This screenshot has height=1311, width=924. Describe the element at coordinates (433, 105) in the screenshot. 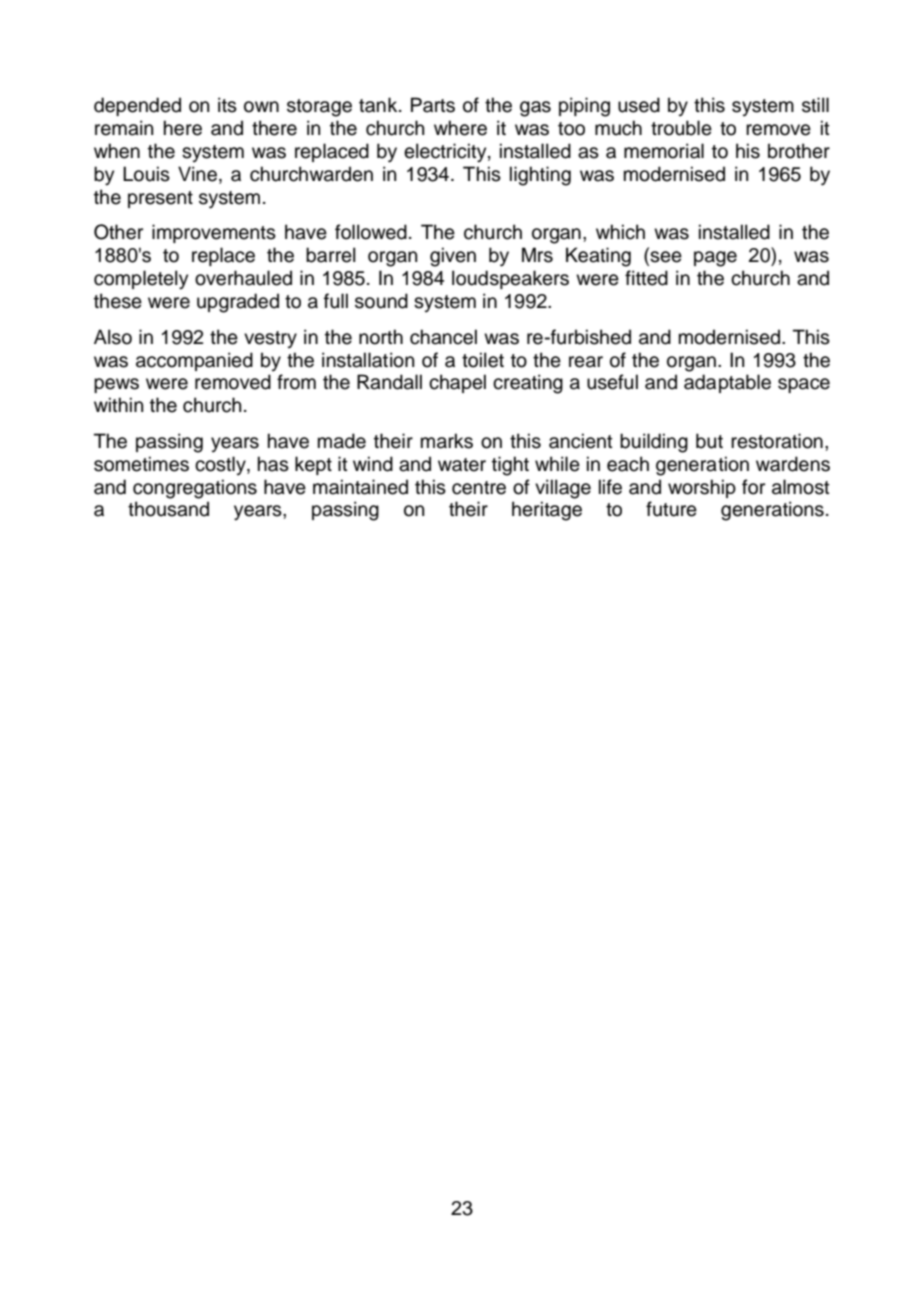

I see `Parts` at that location.
